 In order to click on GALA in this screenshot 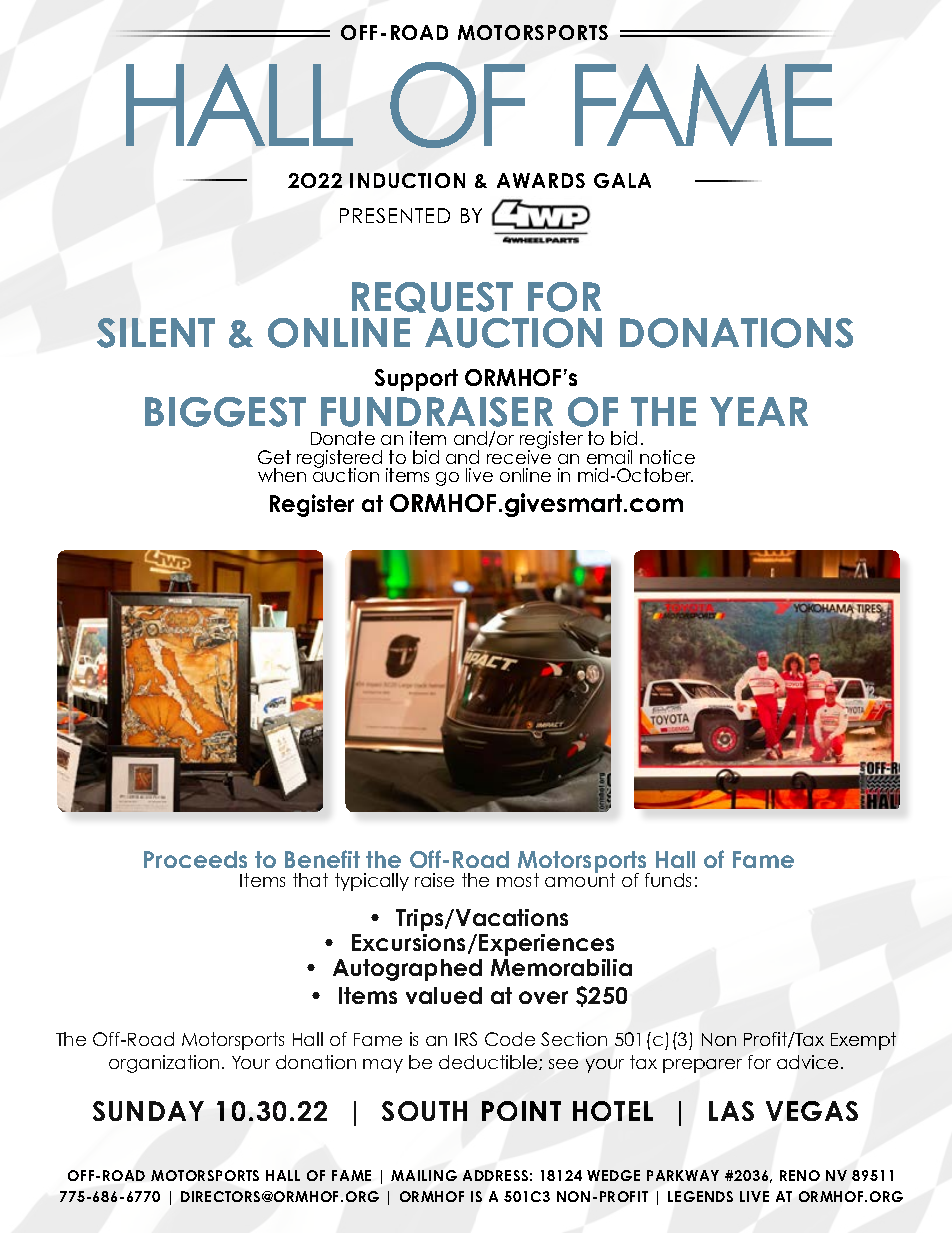, I will do `click(622, 180)`.
